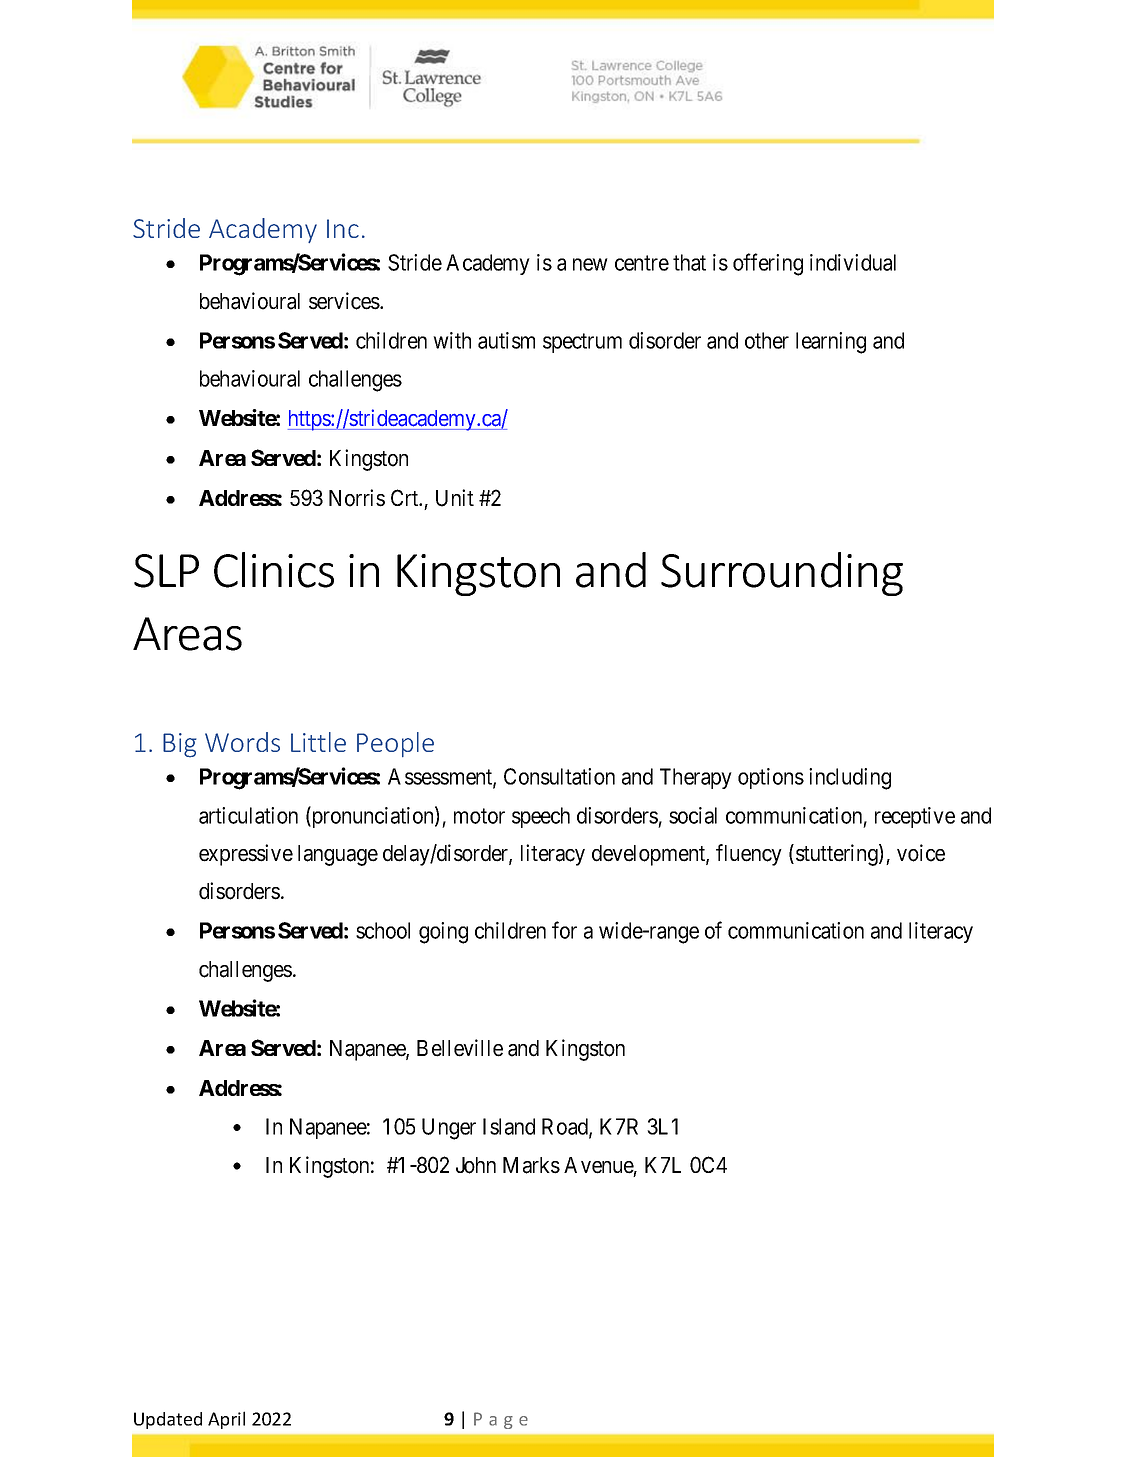 This document has width=1126, height=1457. What do you see at coordinates (476, 1165) in the document?
I see `John` at bounding box center [476, 1165].
